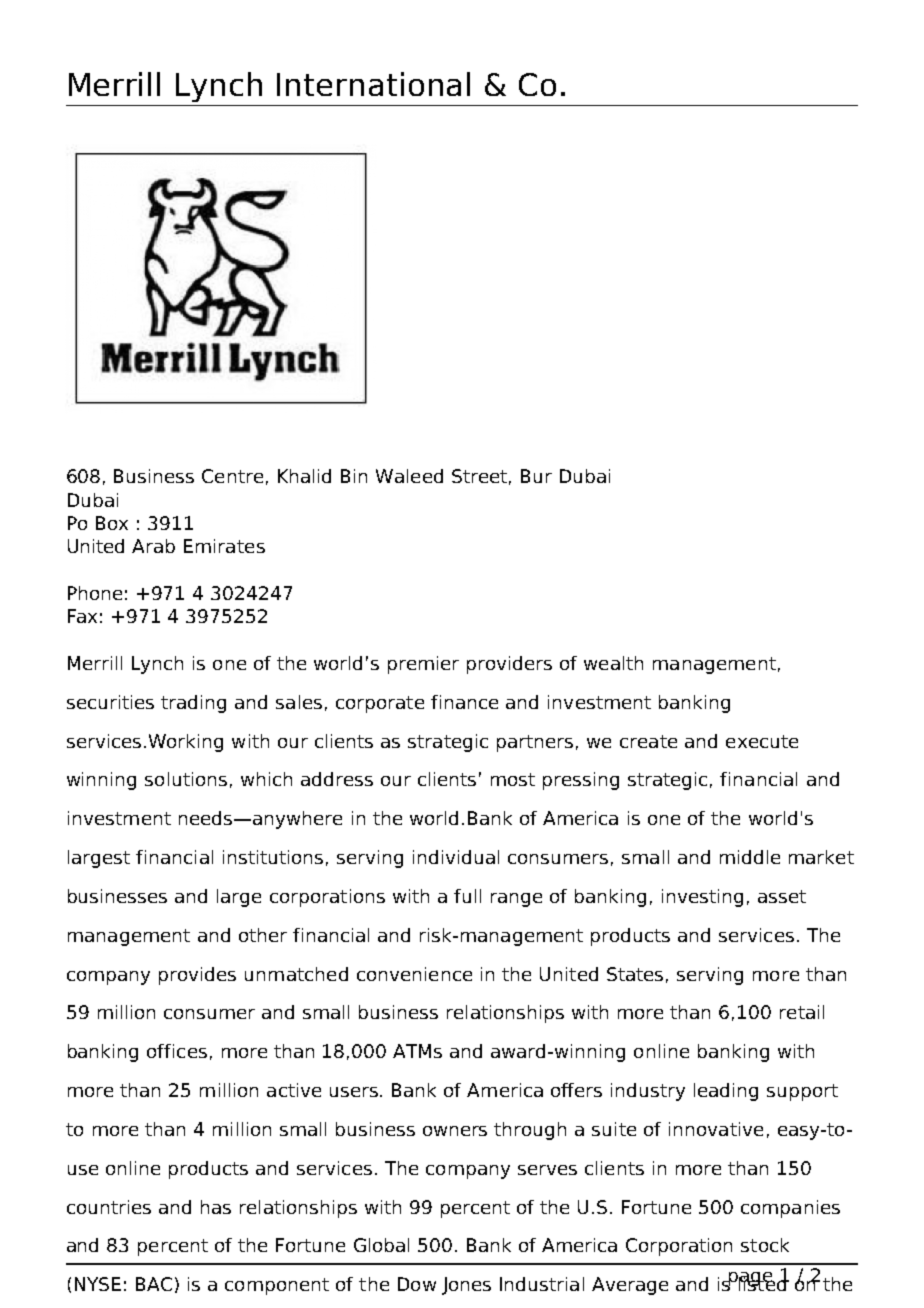  Describe the element at coordinates (762, 741) in the image. I see `execute` at that location.
